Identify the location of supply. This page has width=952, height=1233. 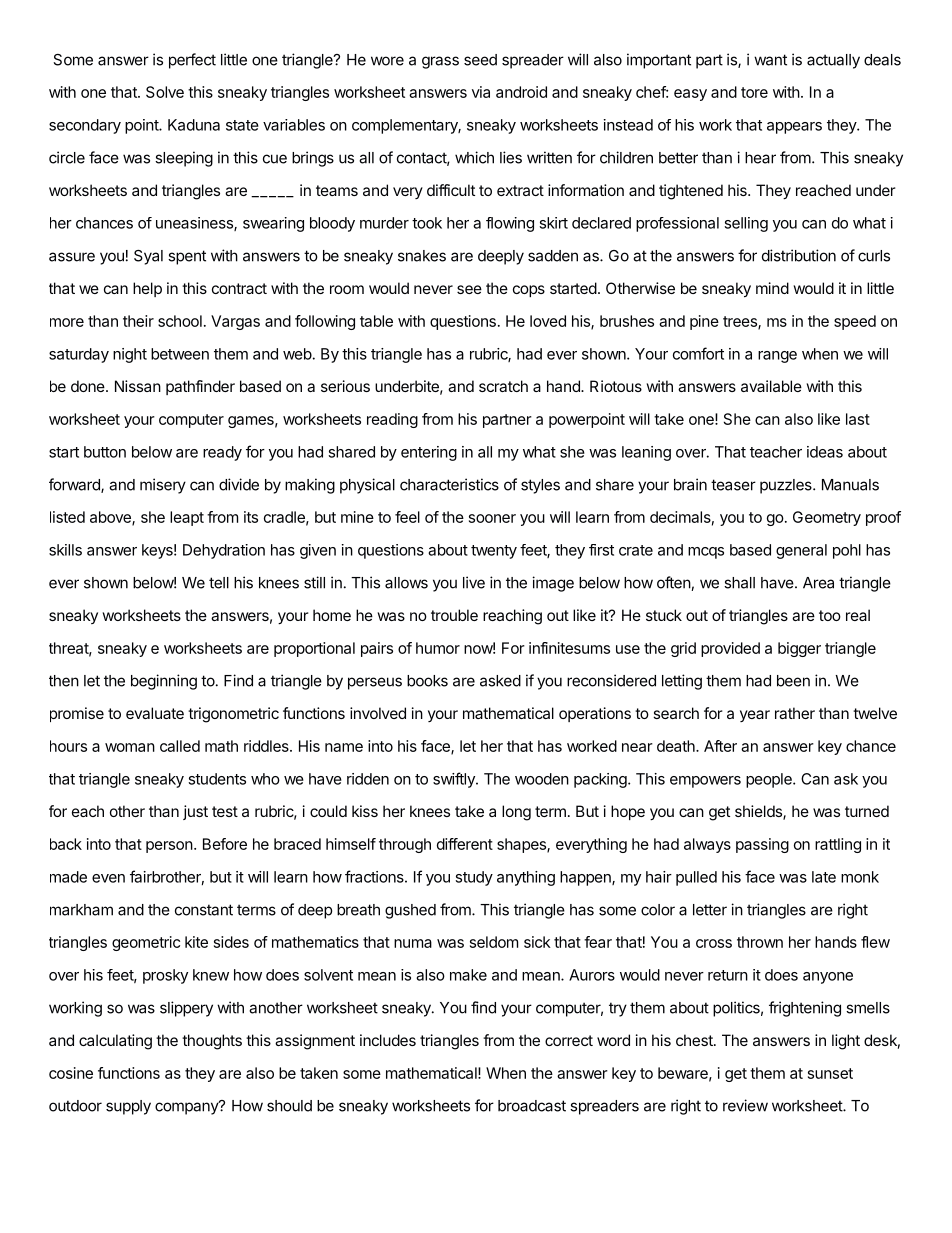
(128, 1107).
